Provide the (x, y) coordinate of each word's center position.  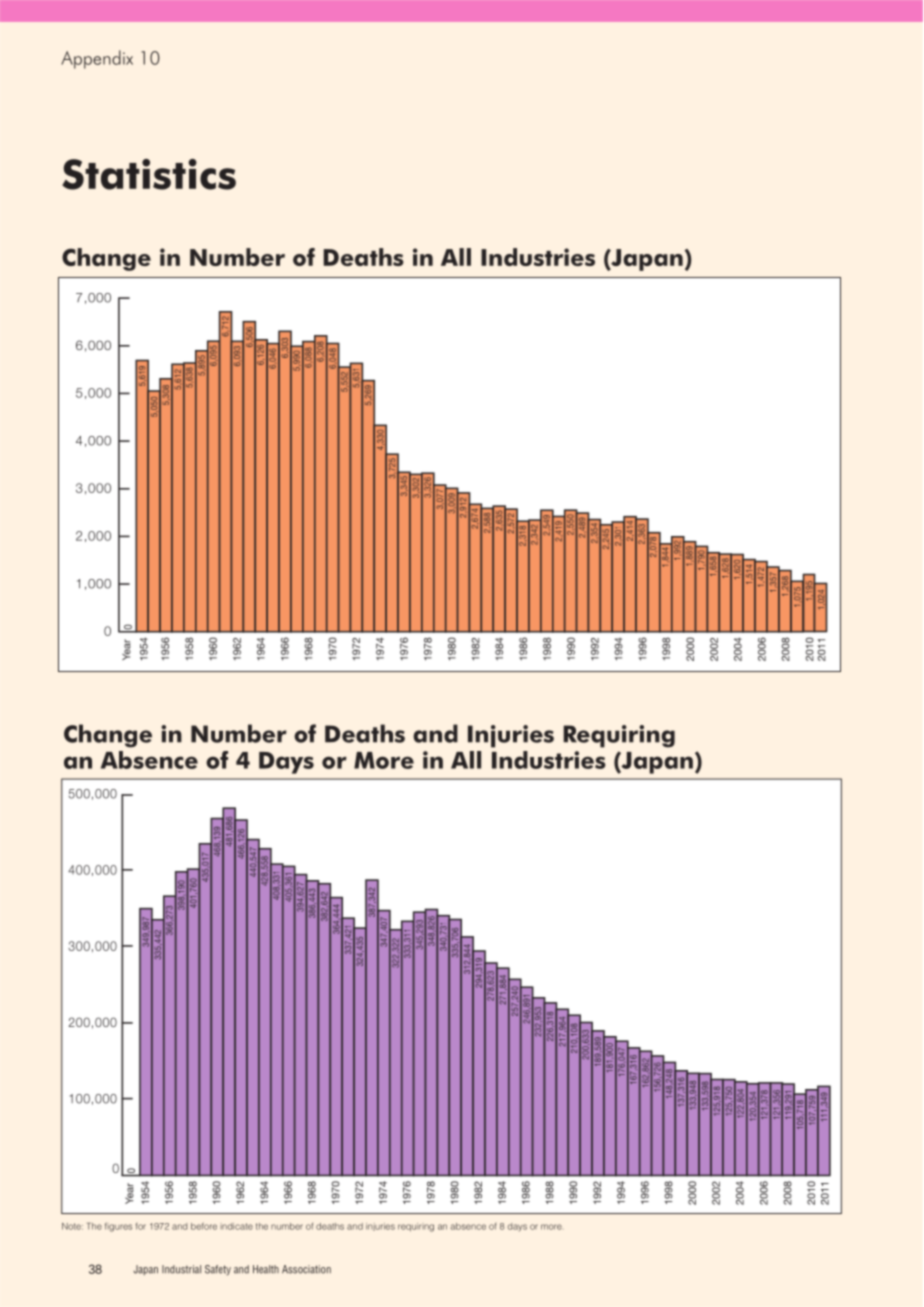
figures (118, 1227)
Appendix (97, 59)
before (204, 1226)
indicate (236, 1226)
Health (266, 1269)
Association (306, 1269)
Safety (218, 1270)
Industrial (181, 1269)
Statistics (149, 174)
